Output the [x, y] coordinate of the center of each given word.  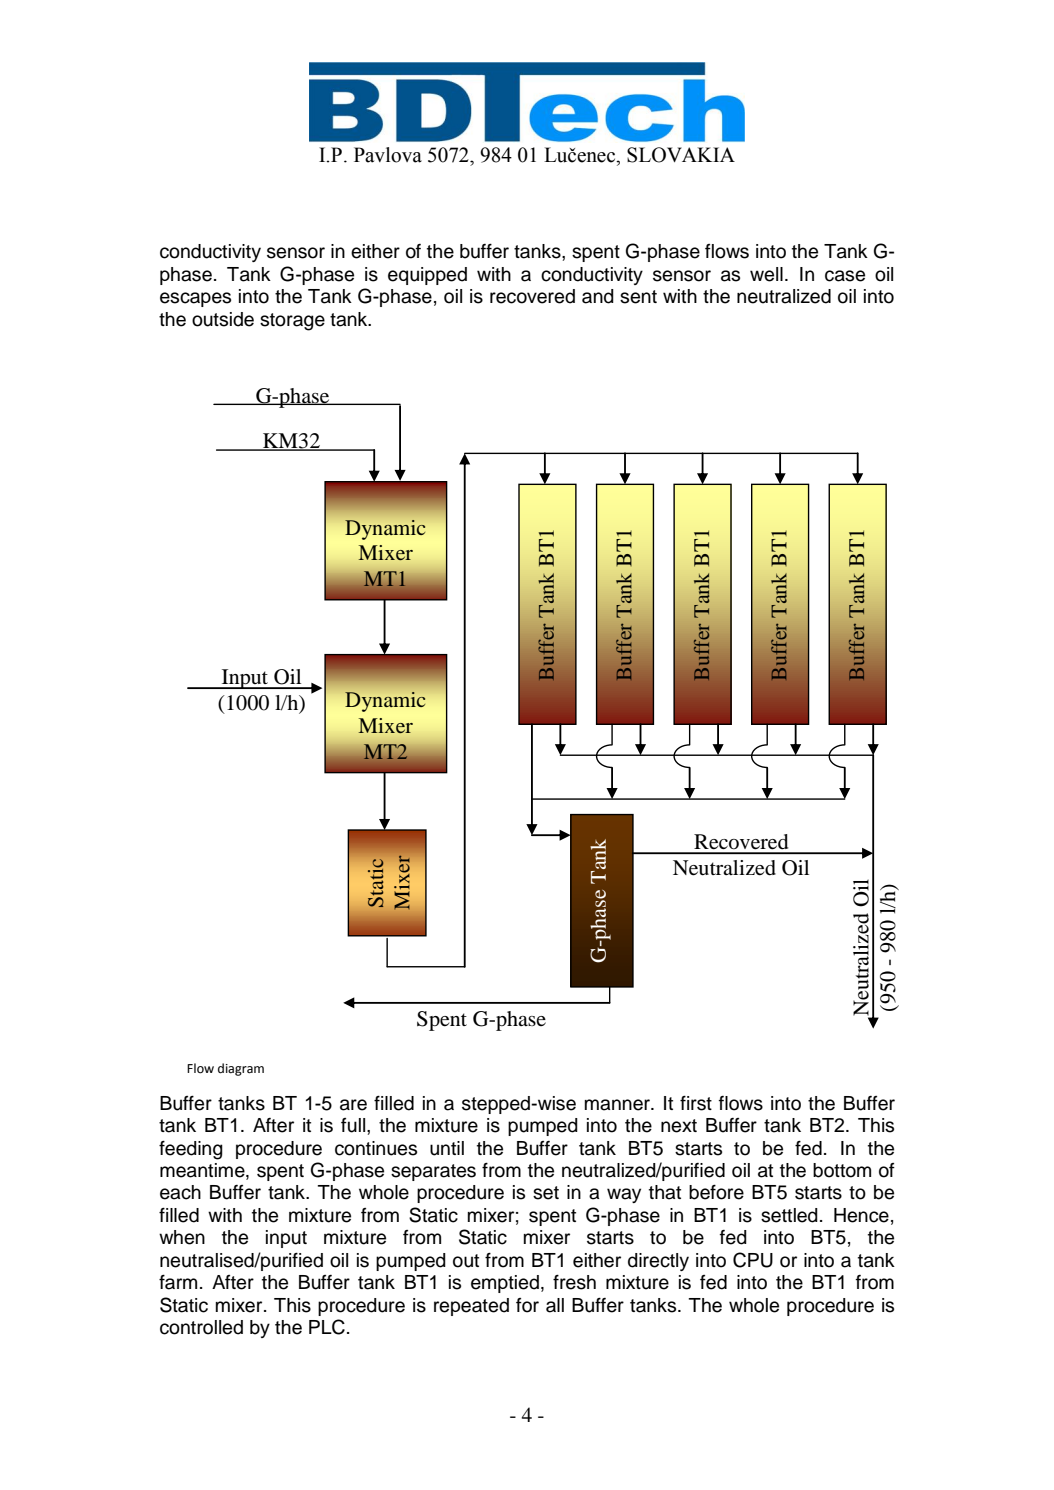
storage [292, 322]
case [845, 276]
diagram [241, 1069]
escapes [195, 299]
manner [619, 1105]
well [766, 274]
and [598, 296]
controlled [201, 1327]
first [696, 1103]
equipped [427, 276]
